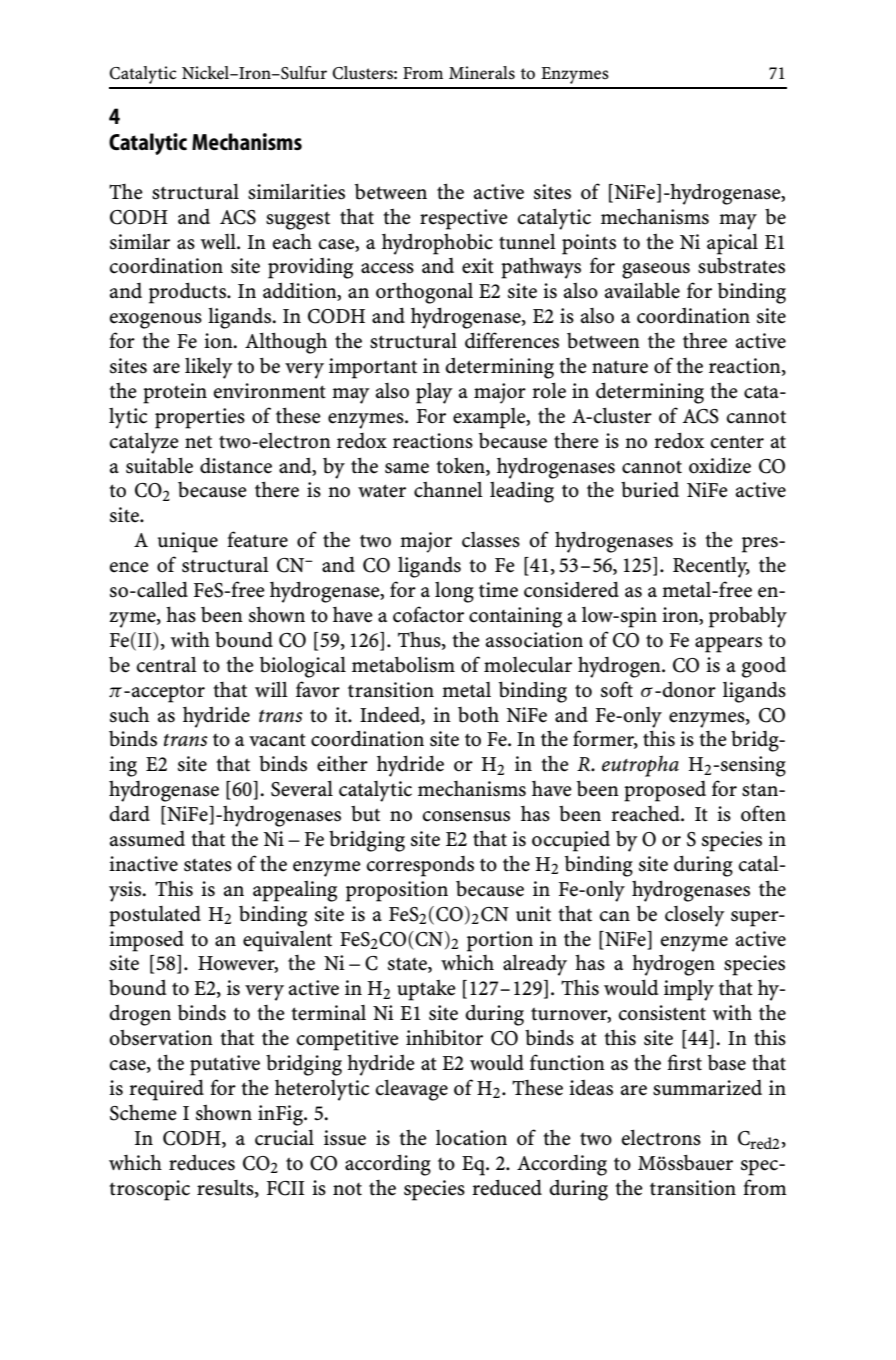 This page has width=896, height=1360. I want to click on location, so click(471, 1138).
